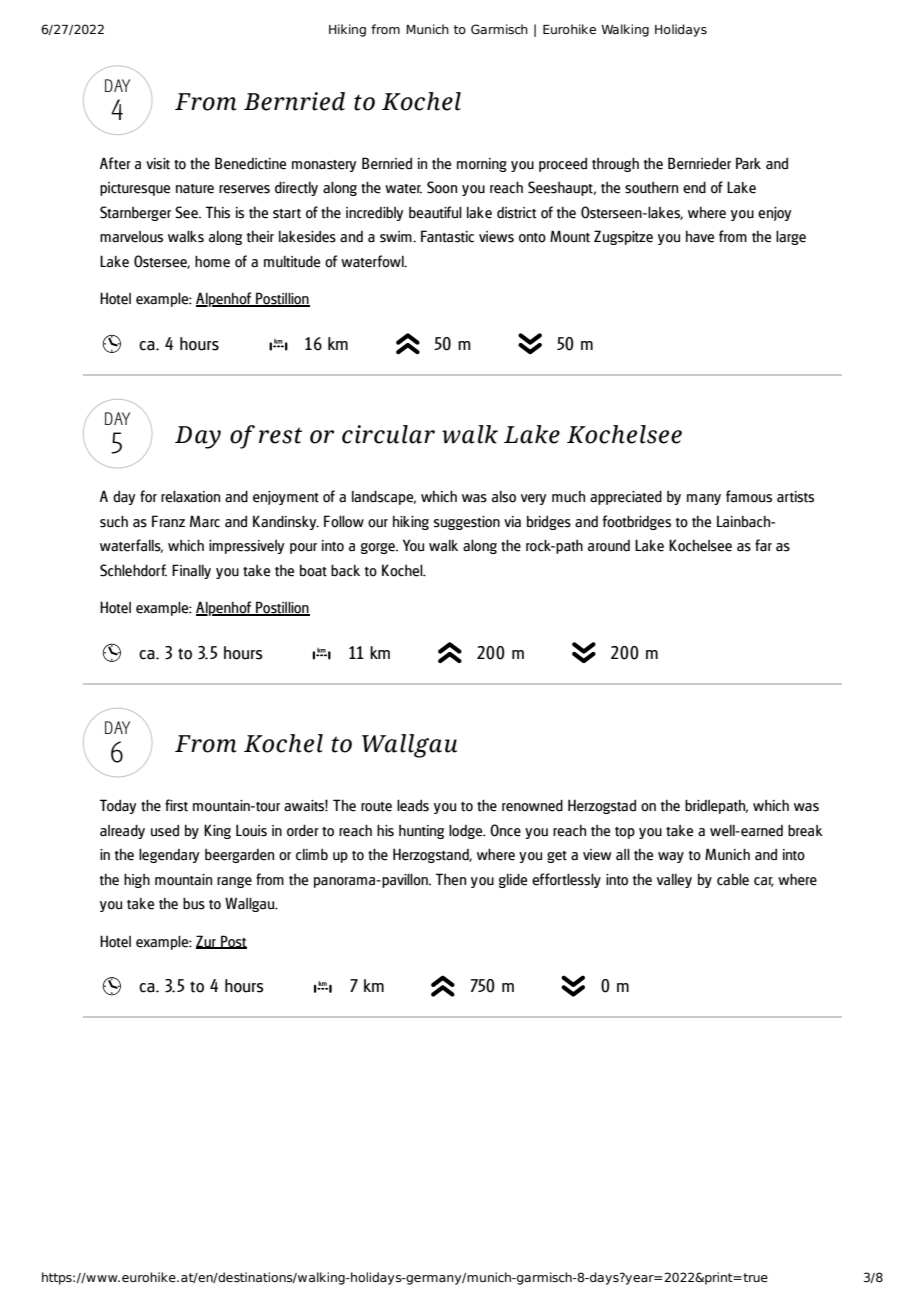  I want to click on rest, so click(280, 435).
